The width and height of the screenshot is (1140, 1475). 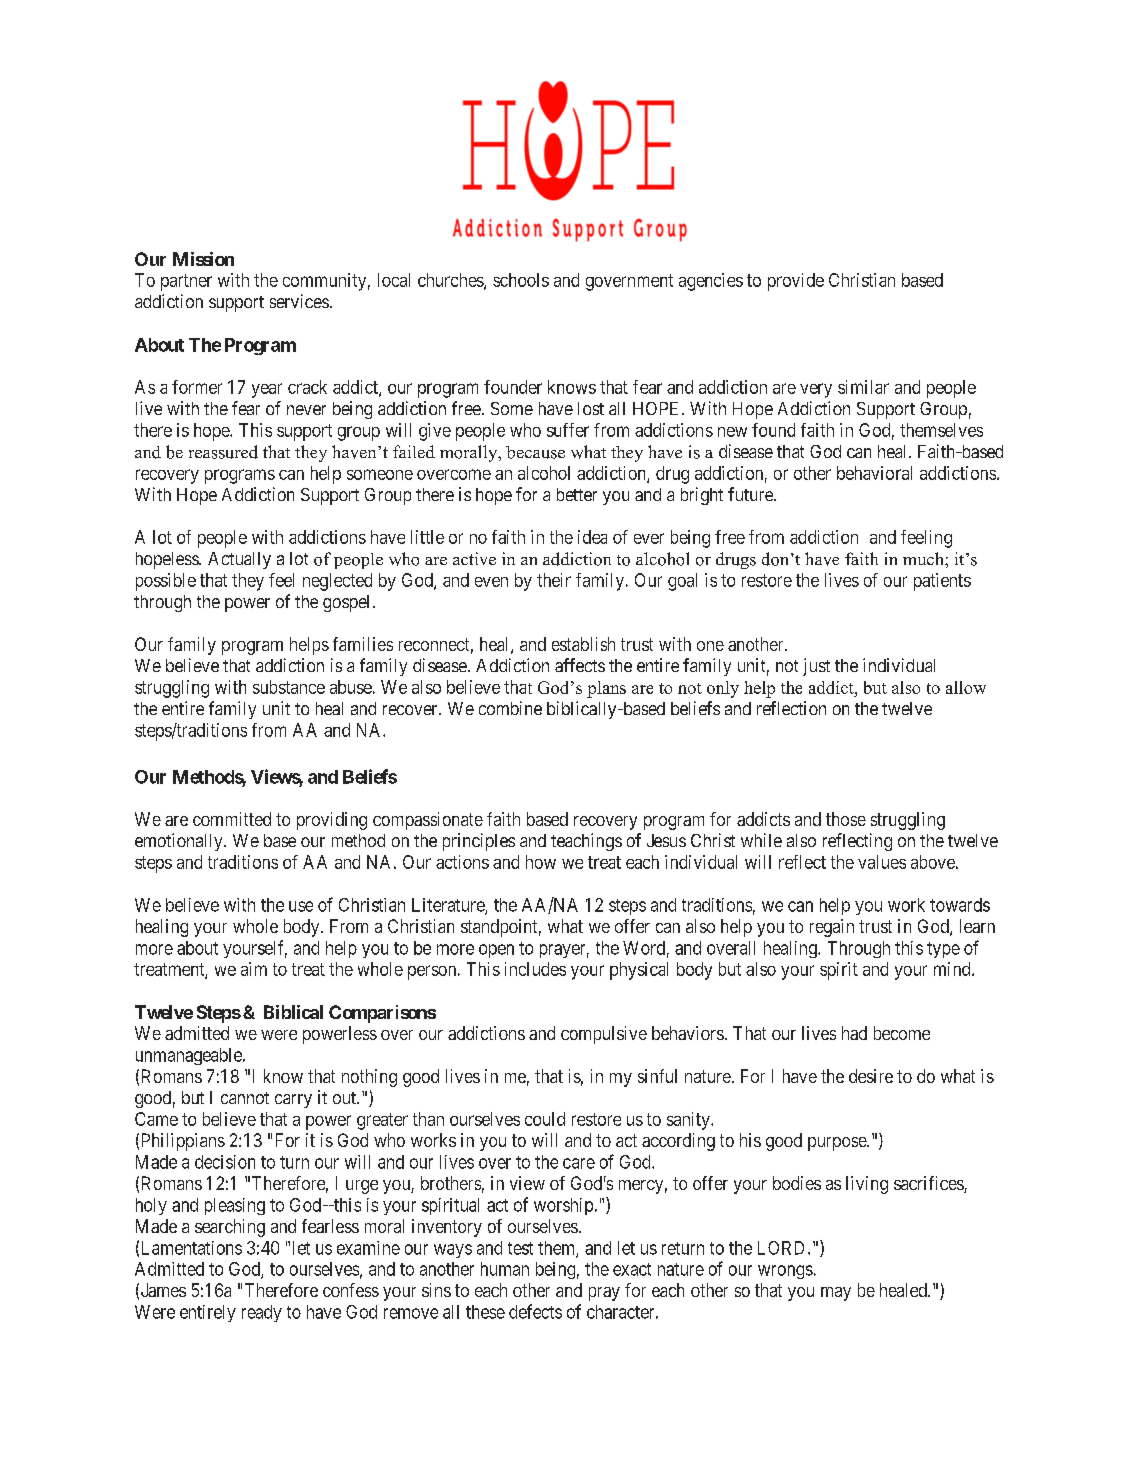 What do you see at coordinates (832, 928) in the screenshot?
I see `regain` at bounding box center [832, 928].
